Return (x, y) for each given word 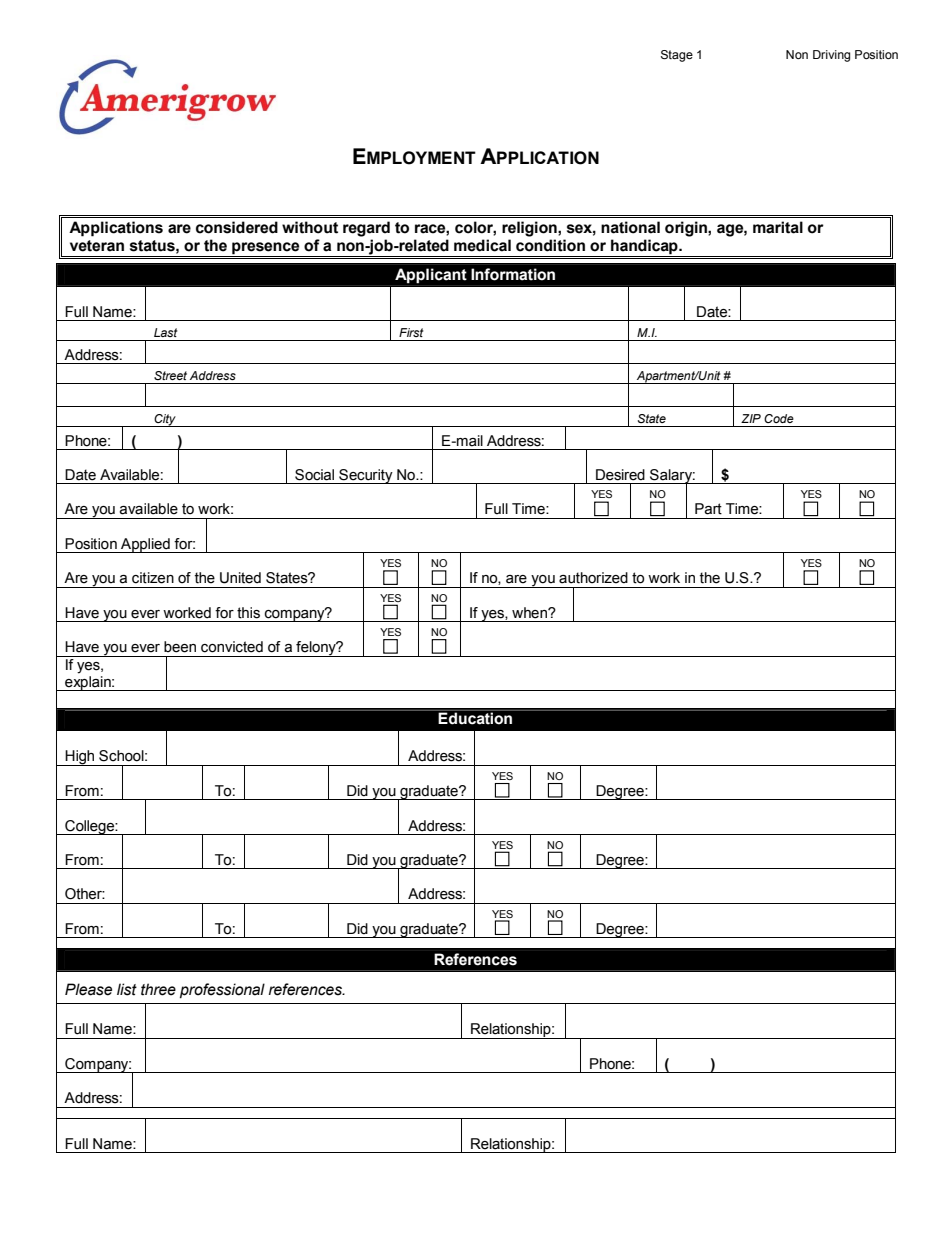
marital (778, 227)
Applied (145, 545)
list (127, 989)
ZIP (751, 418)
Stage (677, 56)
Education (475, 718)
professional (222, 990)
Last (165, 332)
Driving (831, 56)
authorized (593, 578)
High (80, 758)
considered (237, 227)
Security (366, 476)
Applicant (431, 275)
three (158, 989)
